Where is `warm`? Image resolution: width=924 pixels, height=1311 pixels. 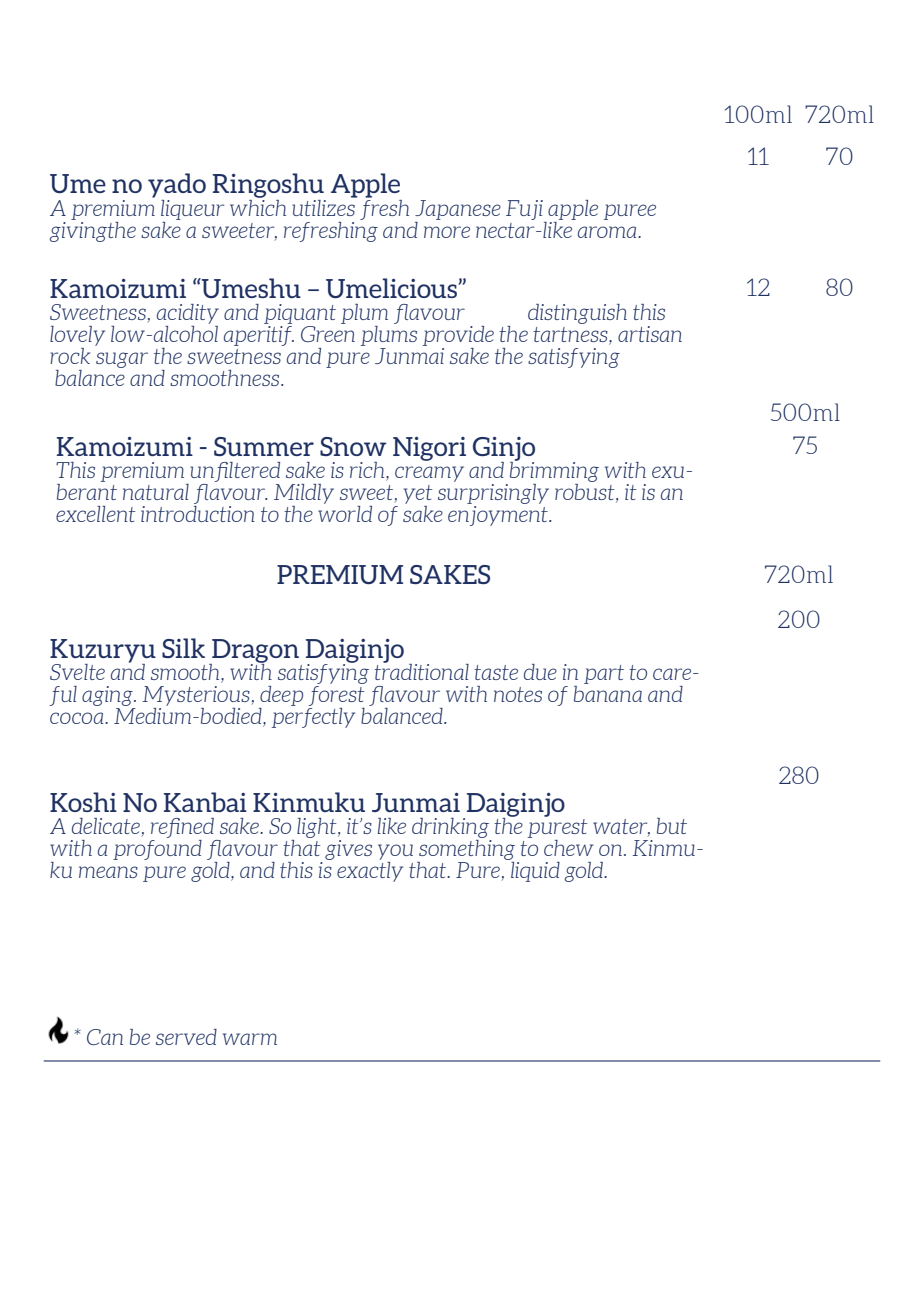 warm is located at coordinates (250, 1039).
